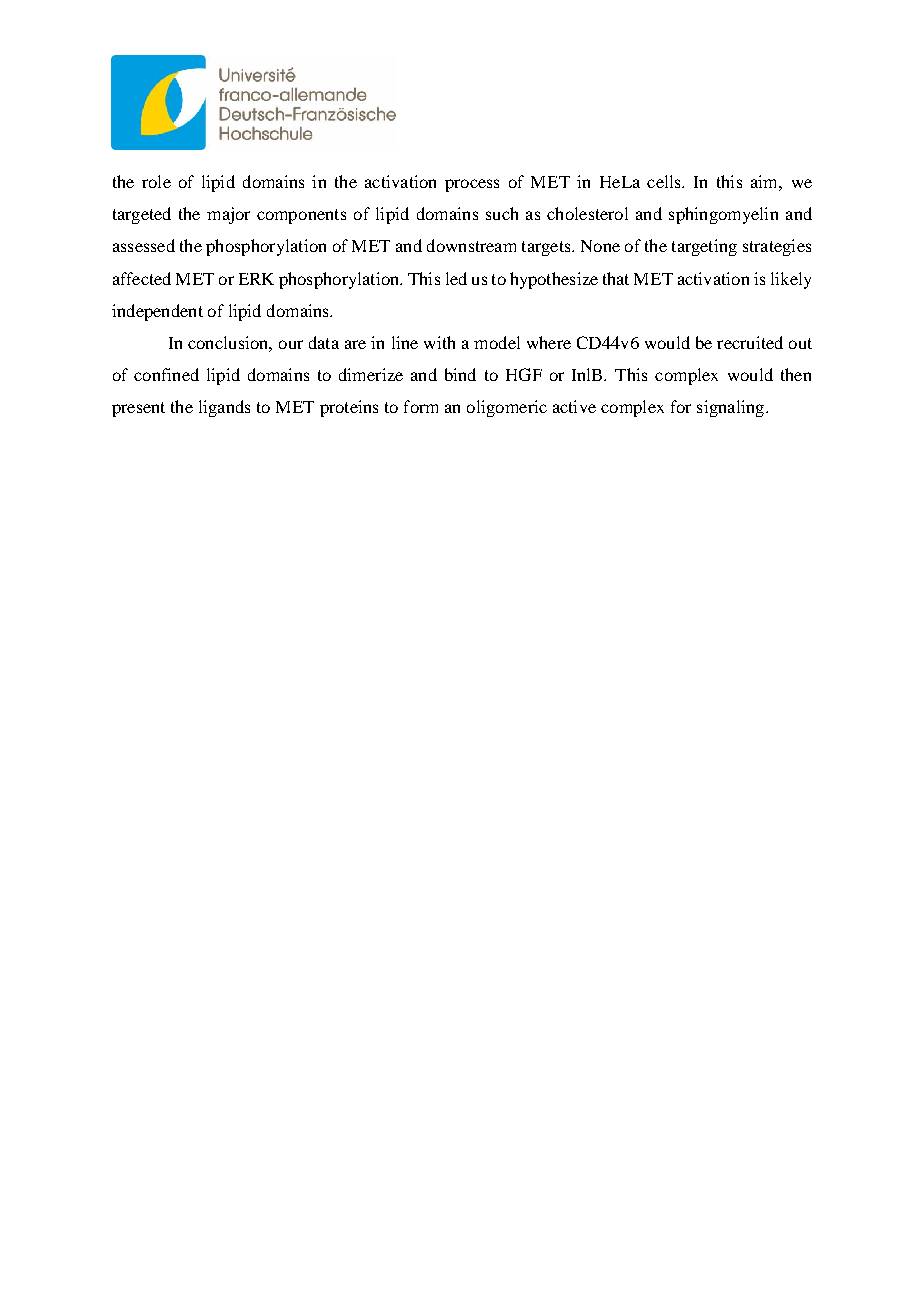 The image size is (924, 1309). Describe the element at coordinates (732, 408) in the image. I see `signaling` at that location.
